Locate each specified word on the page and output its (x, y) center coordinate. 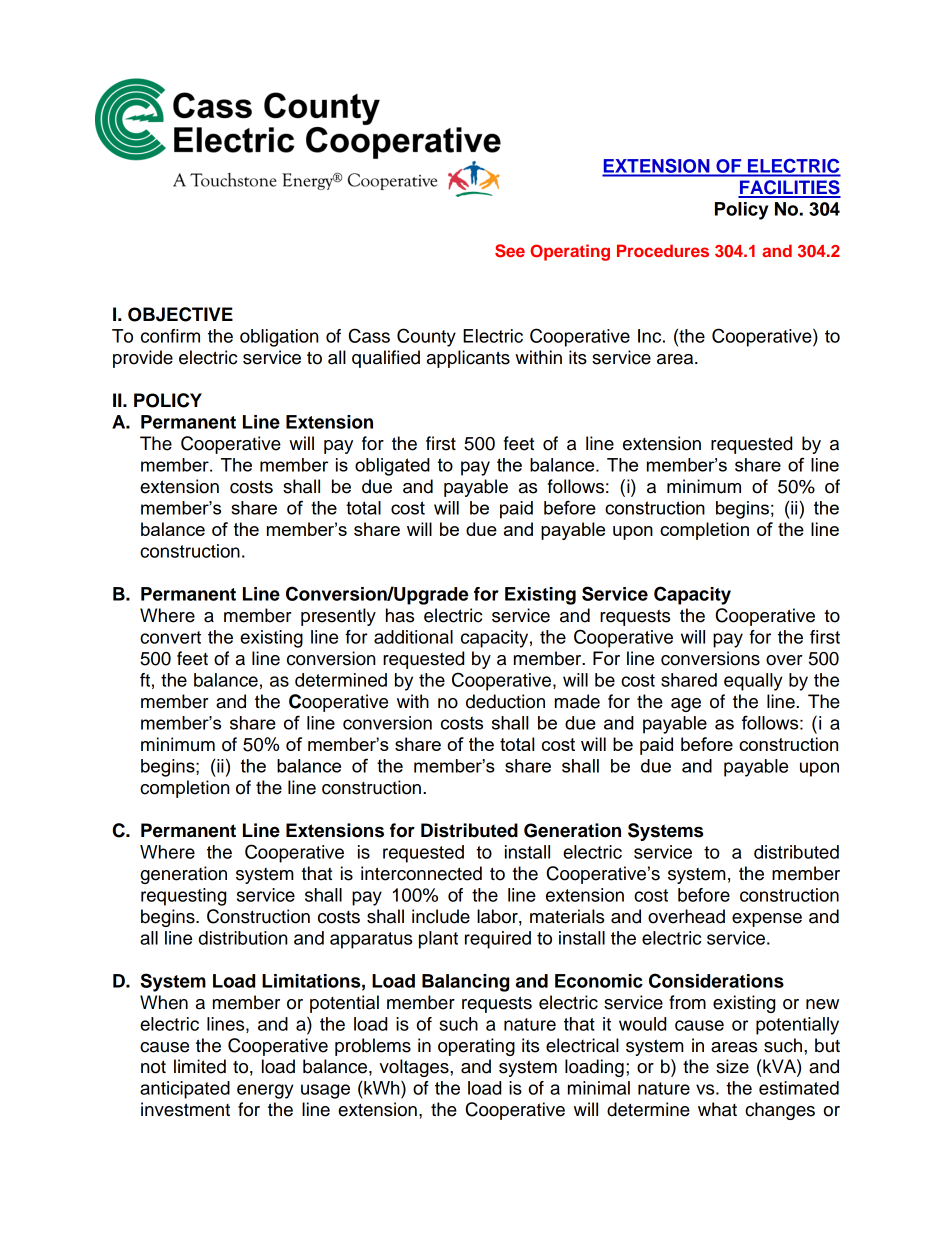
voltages (415, 1068)
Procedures (663, 250)
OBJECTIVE (180, 314)
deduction (505, 701)
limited (200, 1066)
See (510, 251)
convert (170, 637)
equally (753, 682)
